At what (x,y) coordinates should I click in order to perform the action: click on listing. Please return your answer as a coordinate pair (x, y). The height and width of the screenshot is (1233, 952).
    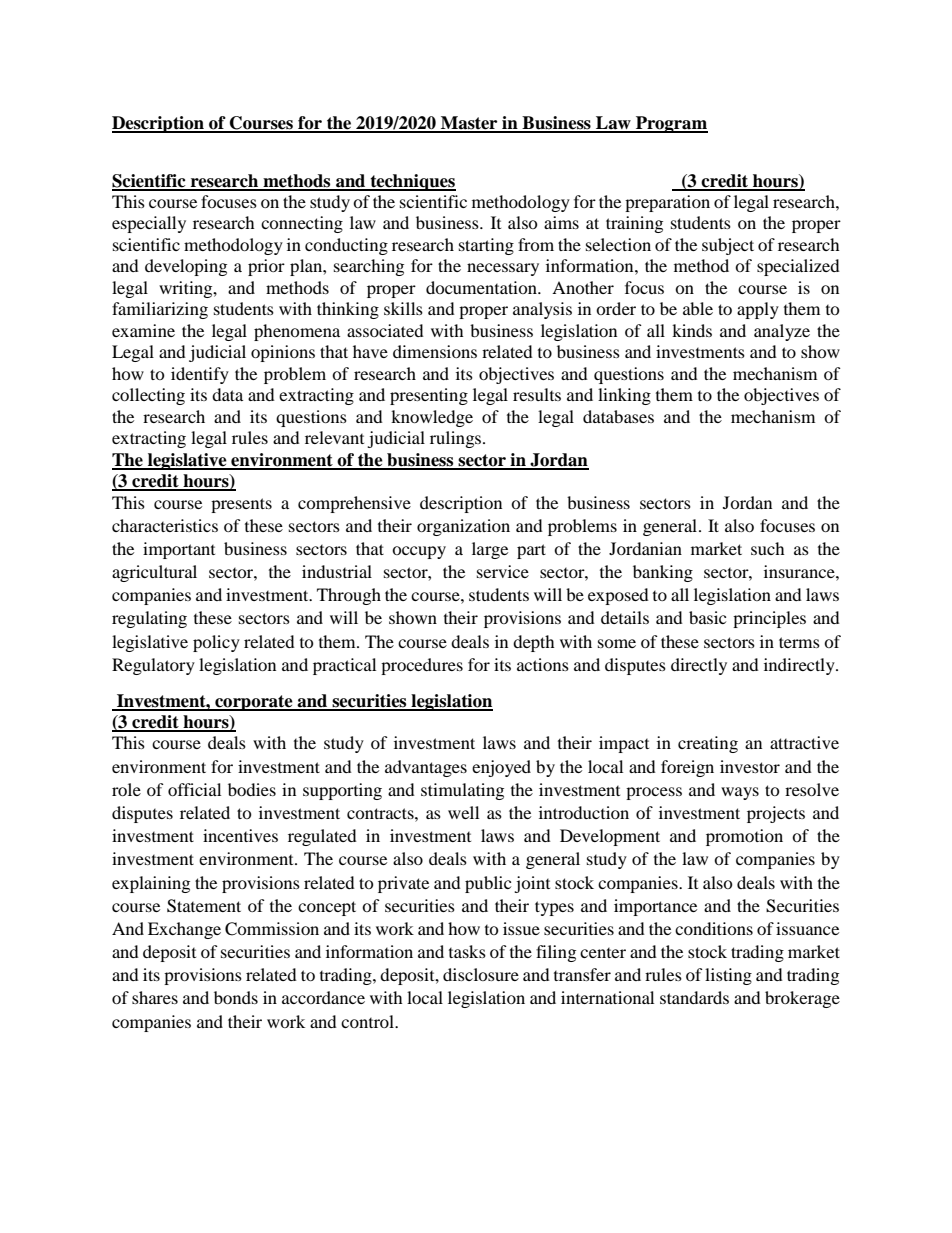
    Looking at the image, I should click on (728, 976).
